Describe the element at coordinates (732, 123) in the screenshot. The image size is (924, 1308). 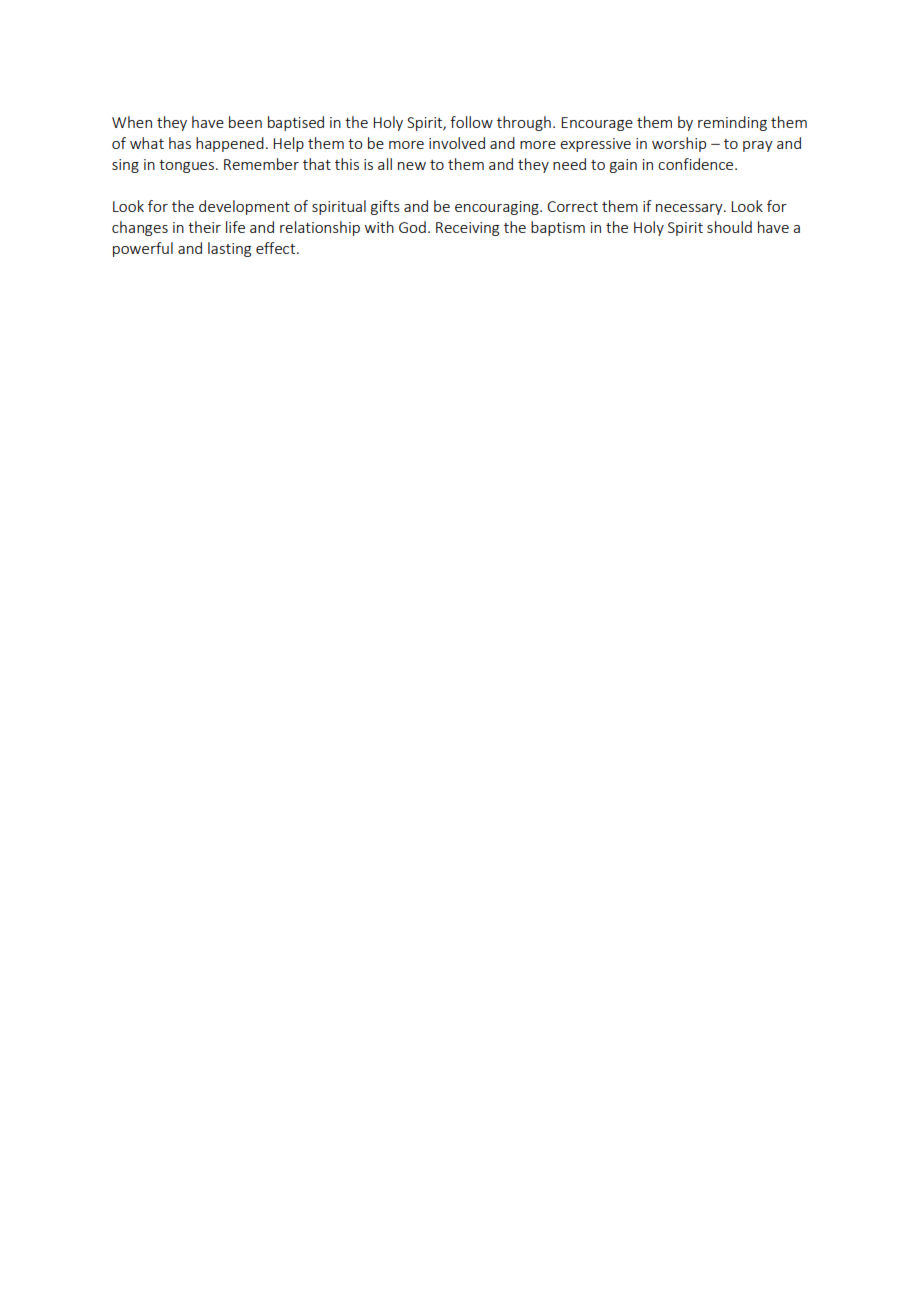
I see `reminding` at that location.
